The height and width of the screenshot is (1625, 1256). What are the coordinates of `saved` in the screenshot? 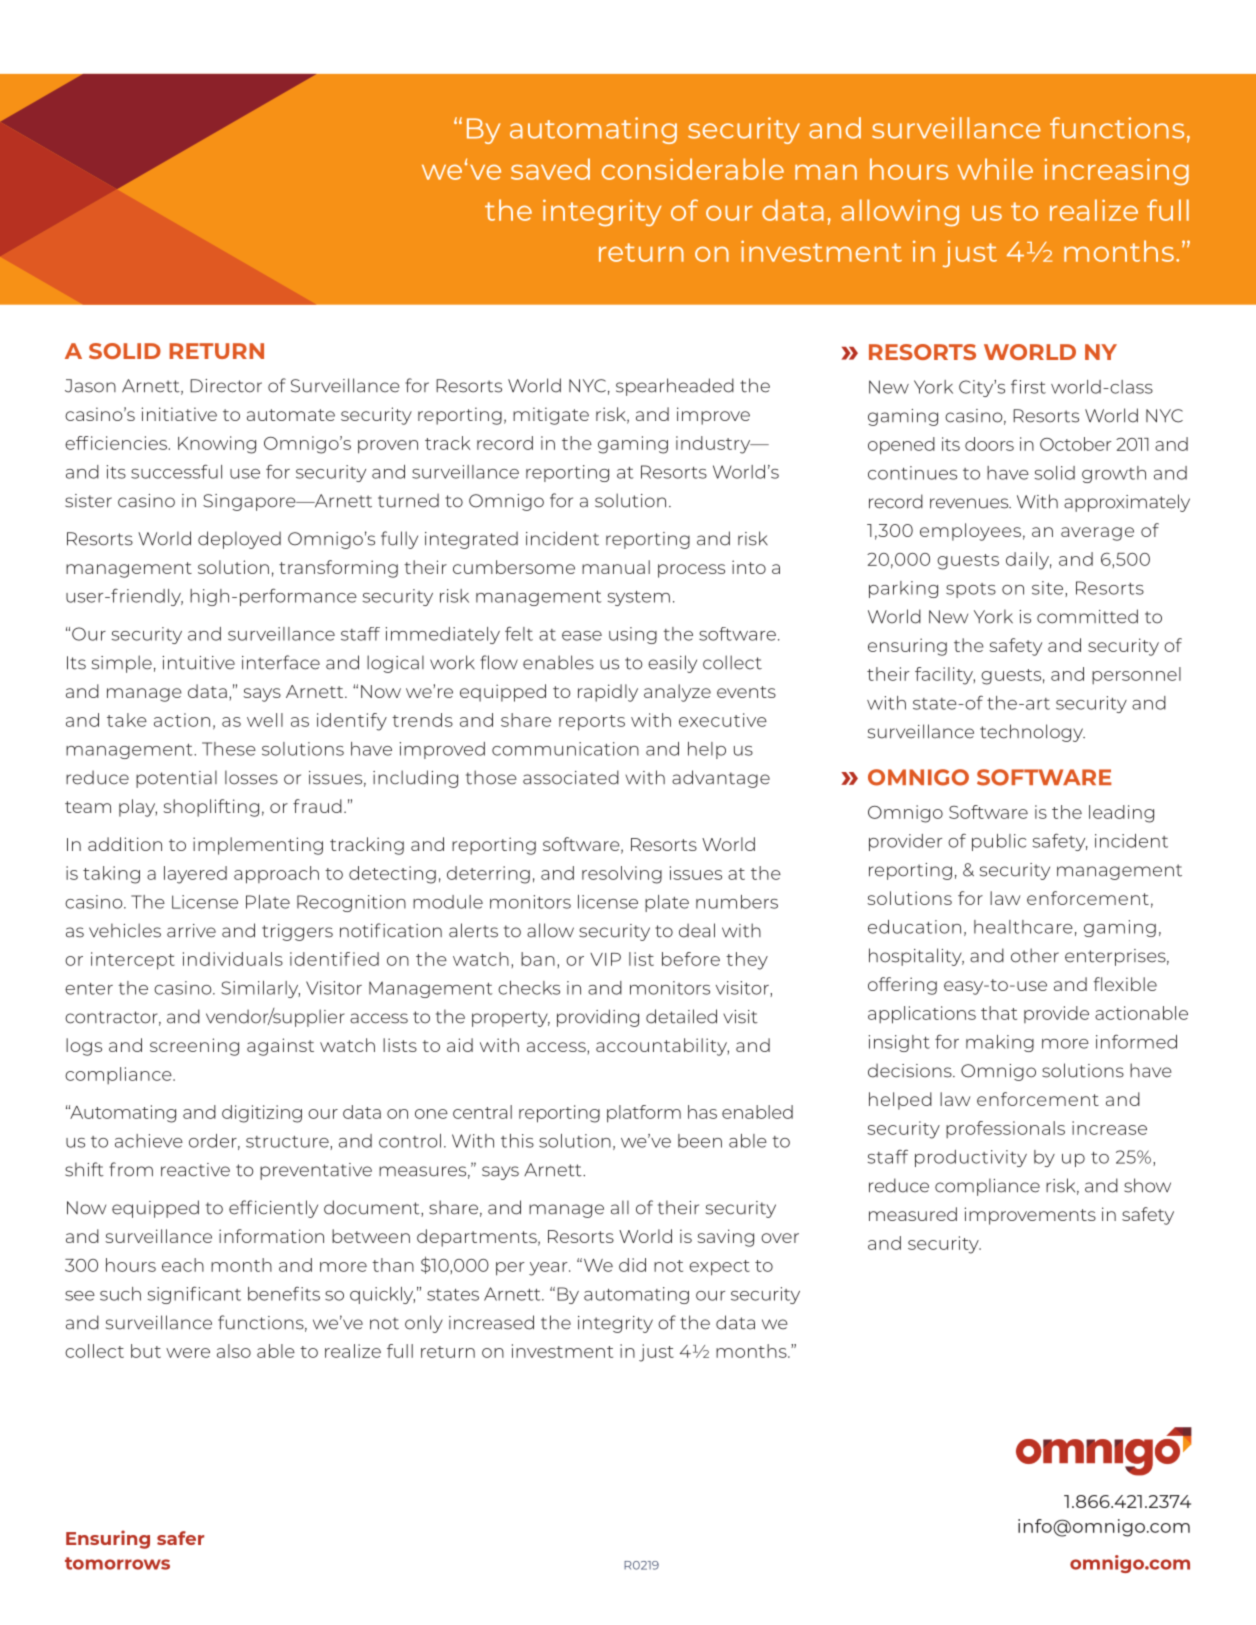 It's located at (550, 169).
